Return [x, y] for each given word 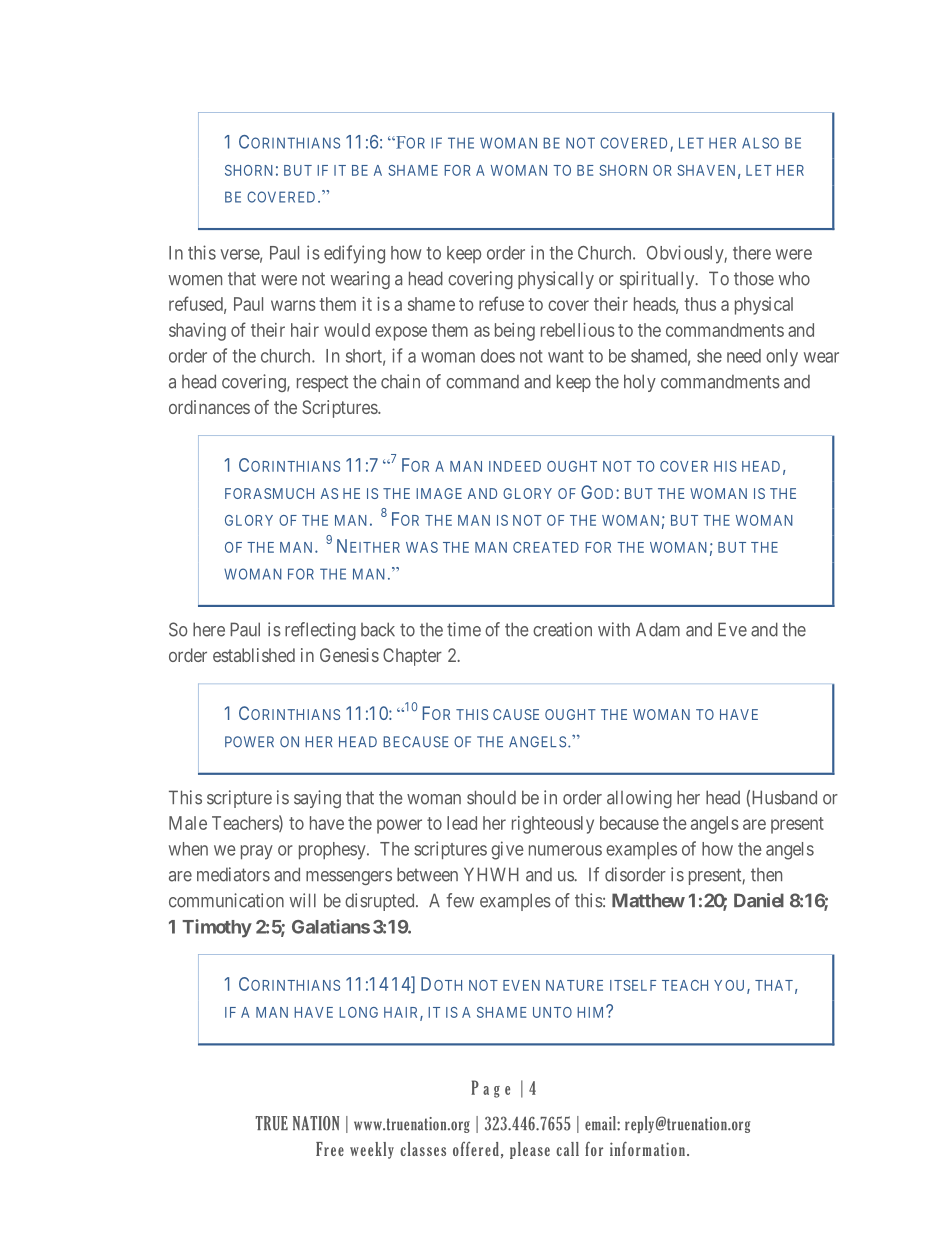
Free [330, 1149]
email [601, 1123]
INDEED [515, 466]
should [491, 797]
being [515, 332]
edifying [354, 254]
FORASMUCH [269, 493]
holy [640, 383]
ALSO [760, 143]
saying [317, 799]
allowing [639, 799]
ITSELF [633, 985]
